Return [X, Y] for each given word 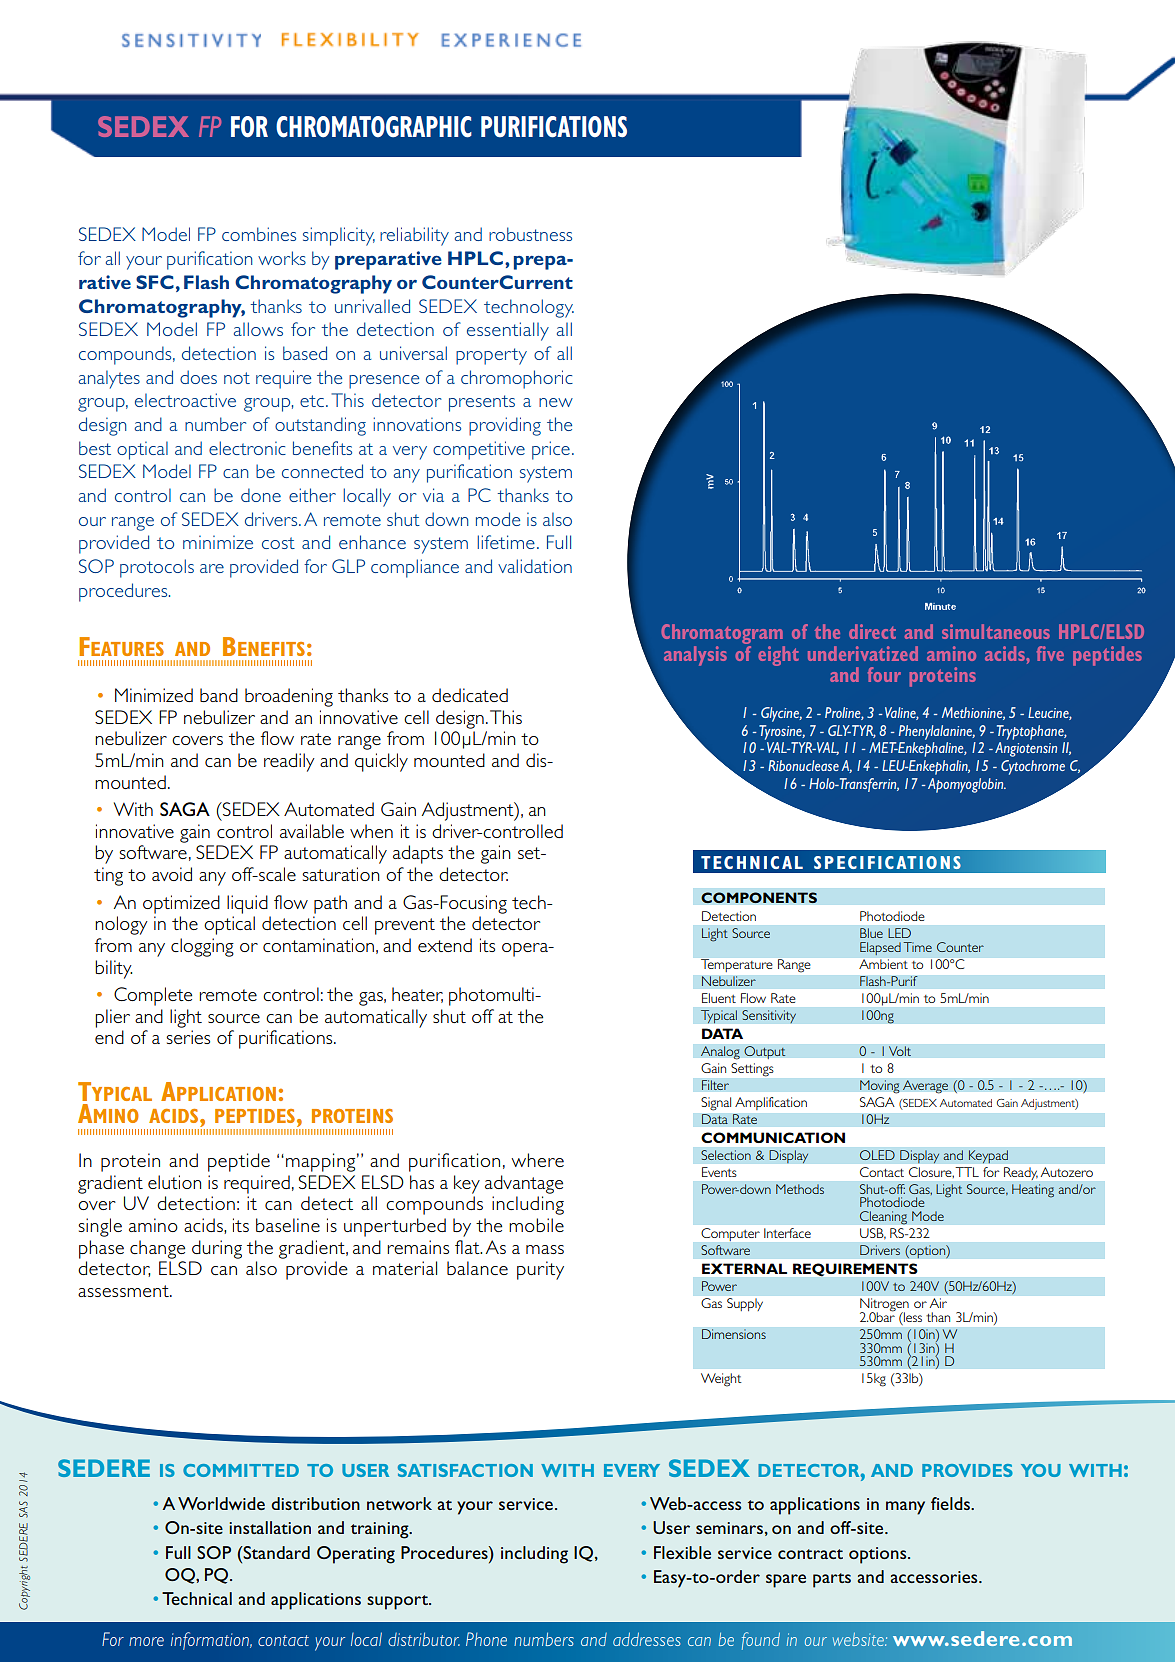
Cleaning [883, 1218]
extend [445, 945]
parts [832, 1580]
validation [535, 566]
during [217, 1249]
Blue [871, 933]
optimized [181, 904]
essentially [508, 331]
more [146, 1641]
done [261, 495]
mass [545, 1249]
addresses [647, 1639]
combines [259, 234]
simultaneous [996, 631]
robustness [530, 234]
